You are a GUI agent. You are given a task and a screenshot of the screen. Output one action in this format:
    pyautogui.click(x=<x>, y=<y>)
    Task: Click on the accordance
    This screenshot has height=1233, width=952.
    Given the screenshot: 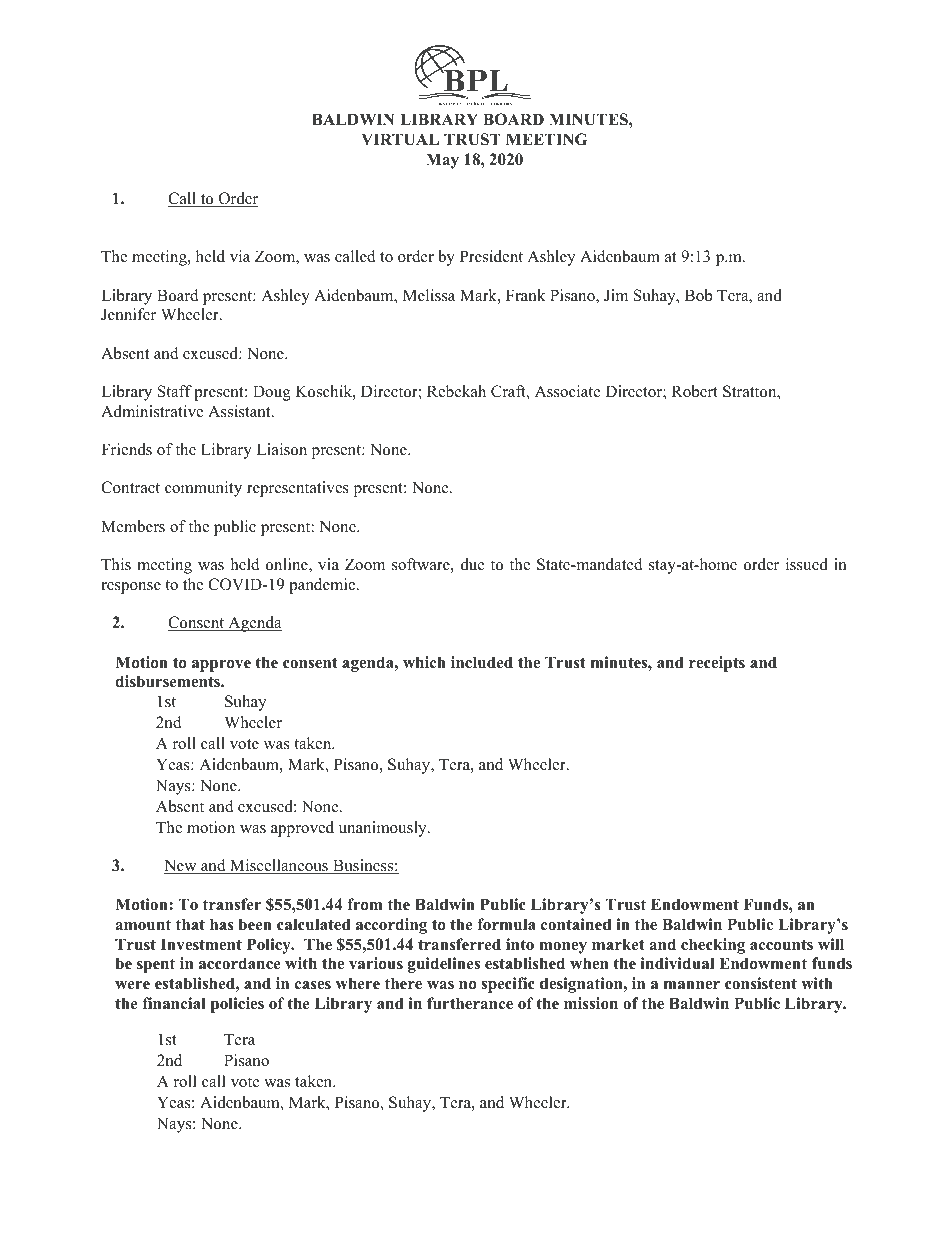 What is the action you would take?
    pyautogui.click(x=240, y=963)
